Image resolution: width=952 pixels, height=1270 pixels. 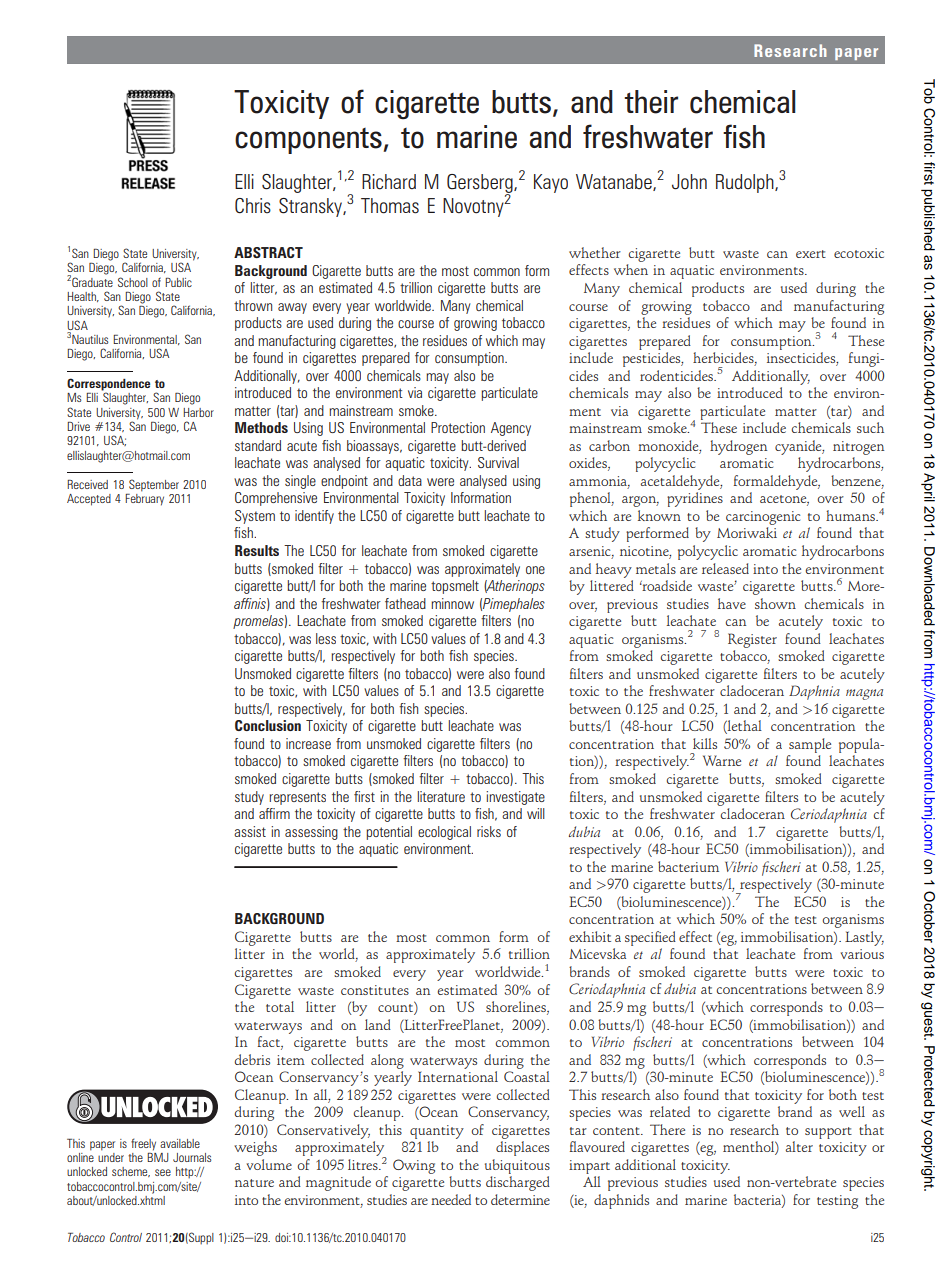 What do you see at coordinates (389, 182) in the screenshot?
I see `Richard` at bounding box center [389, 182].
